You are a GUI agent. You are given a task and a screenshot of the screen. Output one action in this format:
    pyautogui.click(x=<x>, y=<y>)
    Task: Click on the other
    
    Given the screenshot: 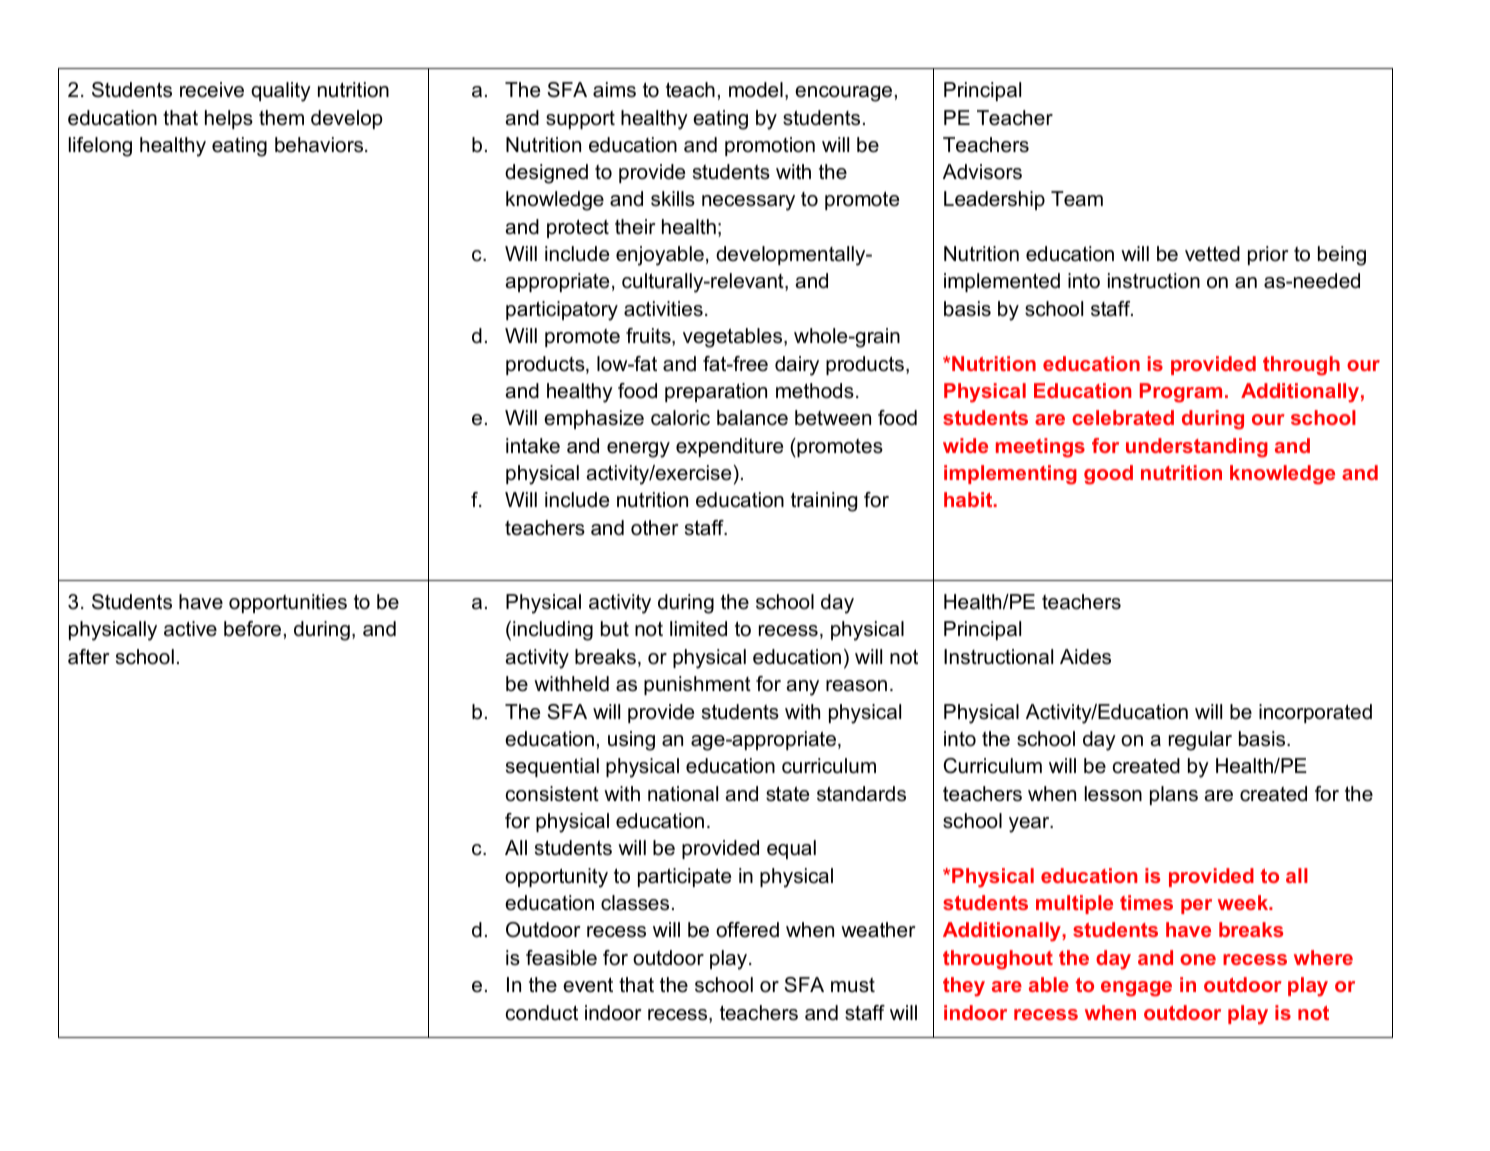 What is the action you would take?
    pyautogui.click(x=655, y=528)
